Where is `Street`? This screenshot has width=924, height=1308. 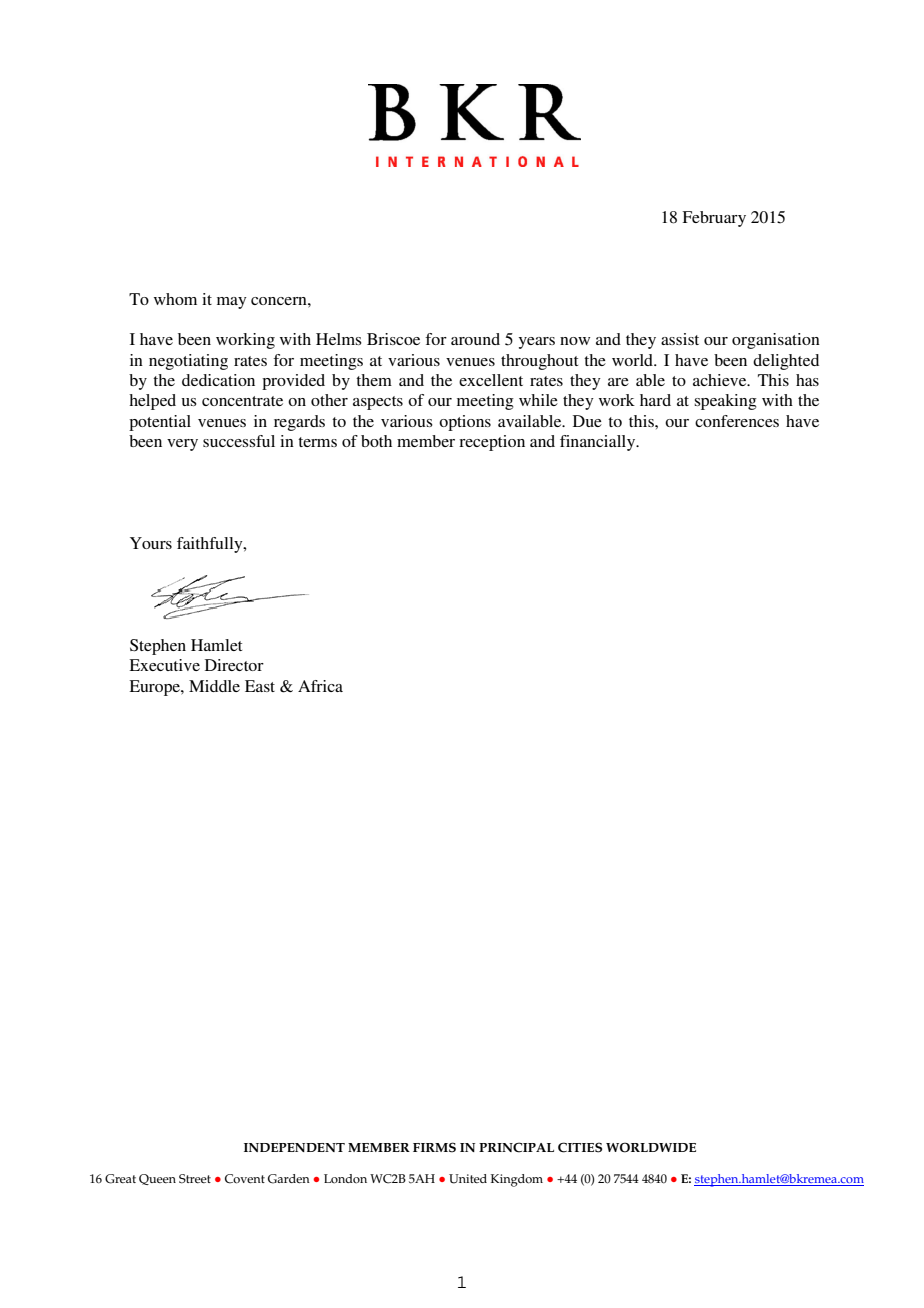 Street is located at coordinates (195, 1179).
